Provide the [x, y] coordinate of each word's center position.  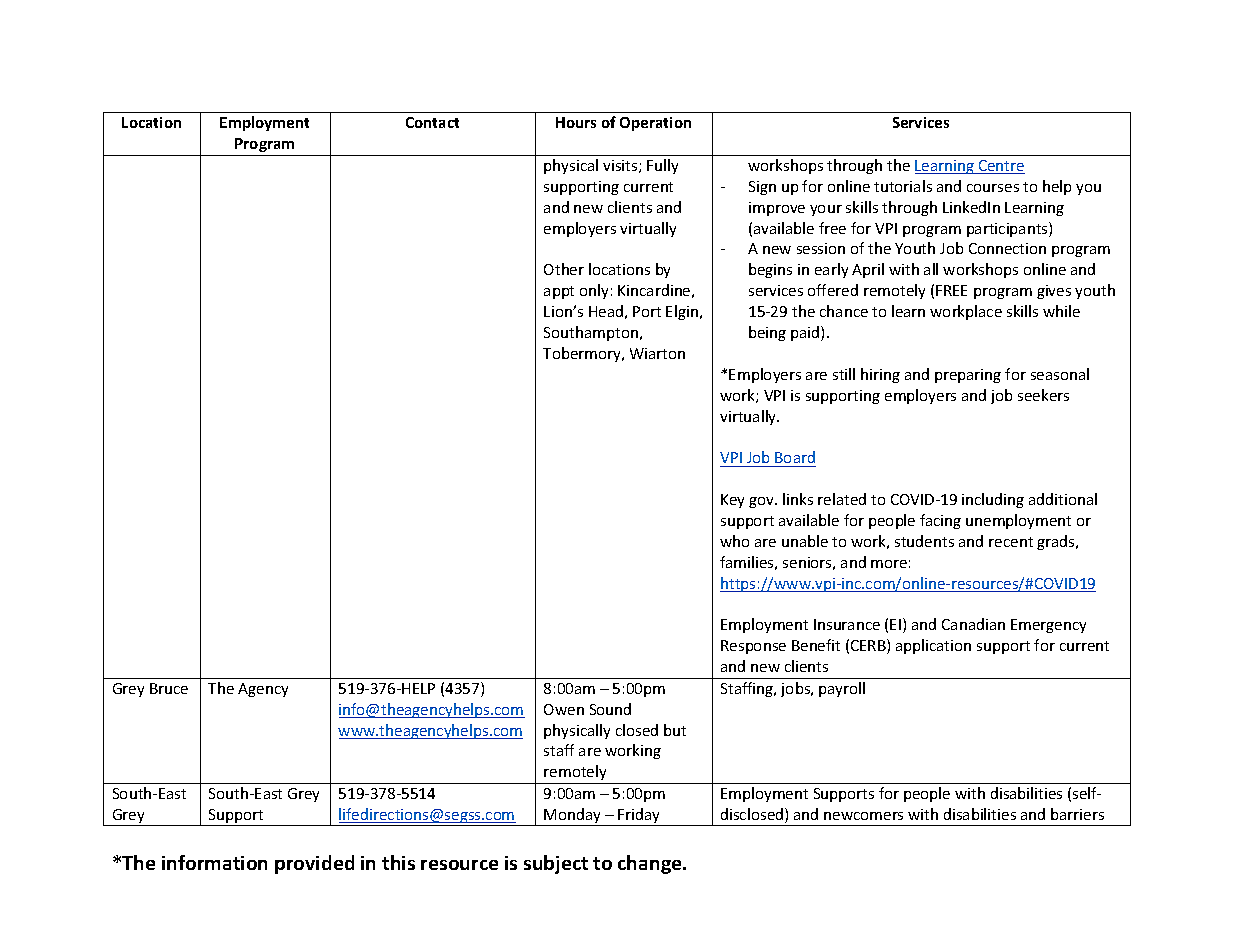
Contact [432, 122]
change [651, 864]
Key [732, 501]
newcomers [863, 816]
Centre [1001, 167]
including [993, 500]
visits [621, 166]
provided [314, 864]
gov [762, 502]
